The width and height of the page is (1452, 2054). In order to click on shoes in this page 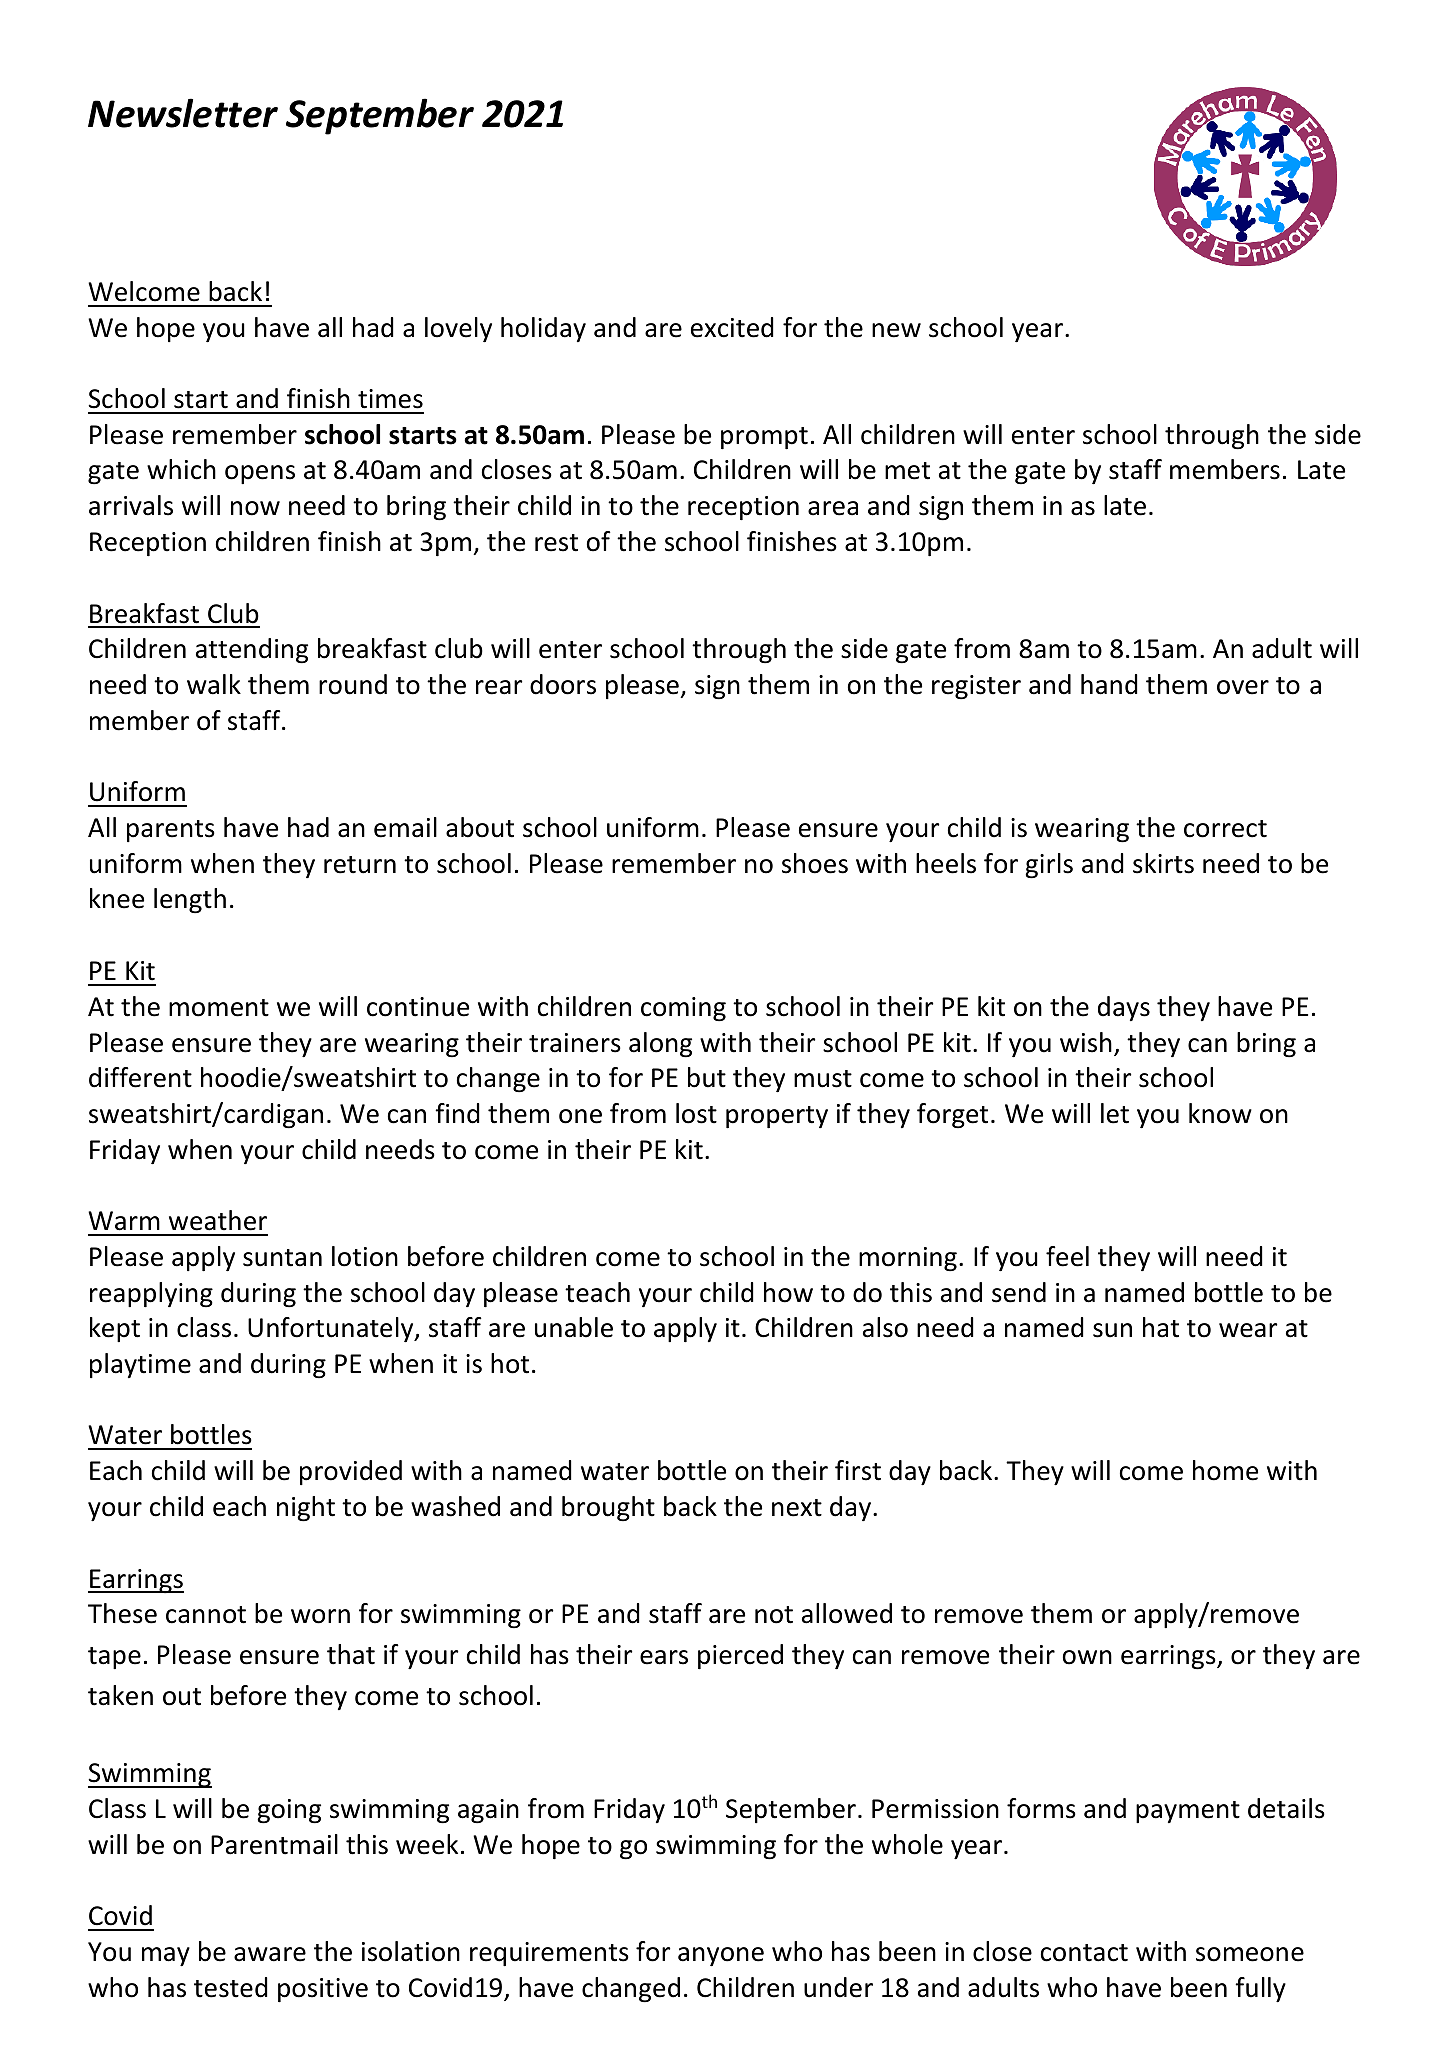, I will do `click(815, 863)`.
